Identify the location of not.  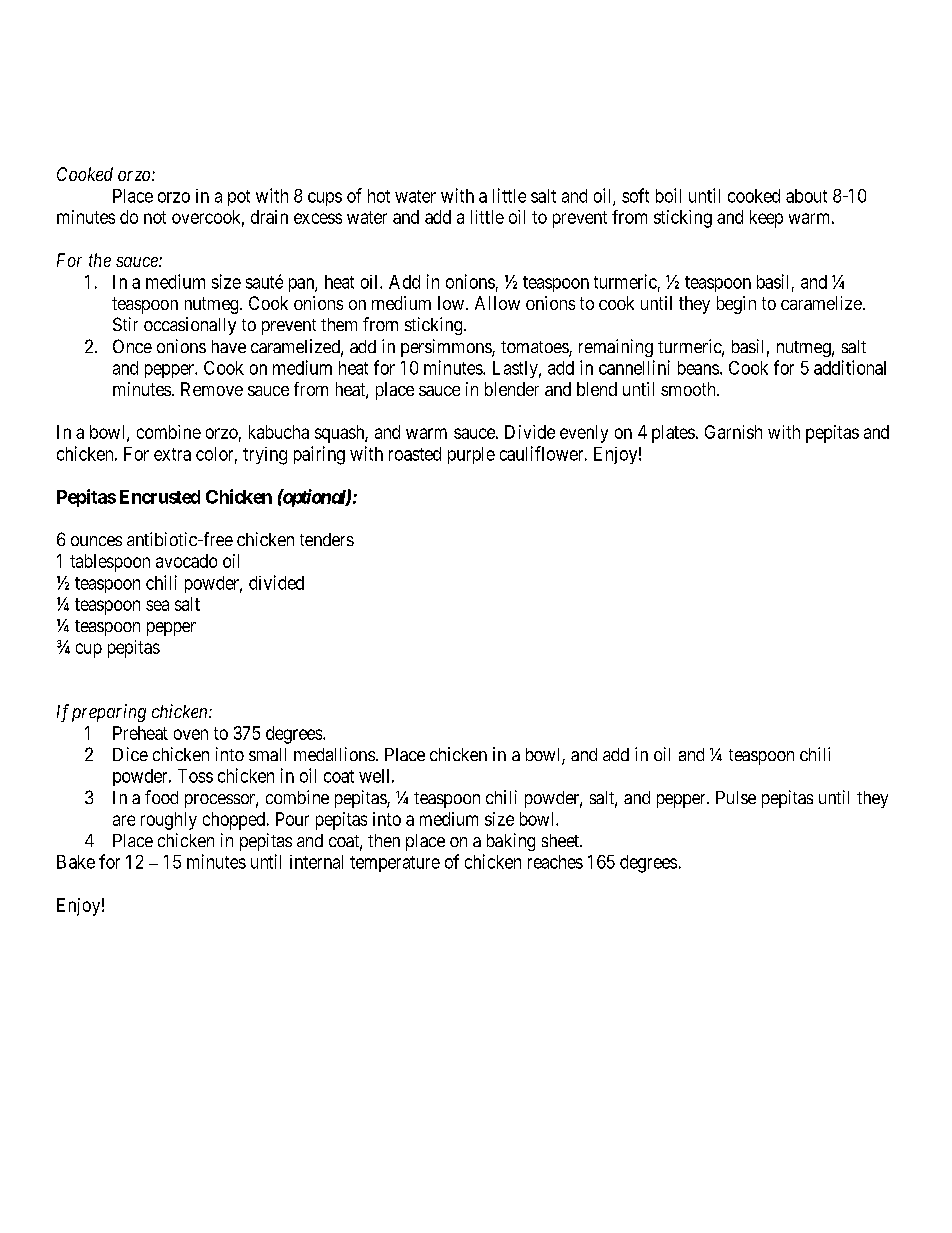
(155, 217).
